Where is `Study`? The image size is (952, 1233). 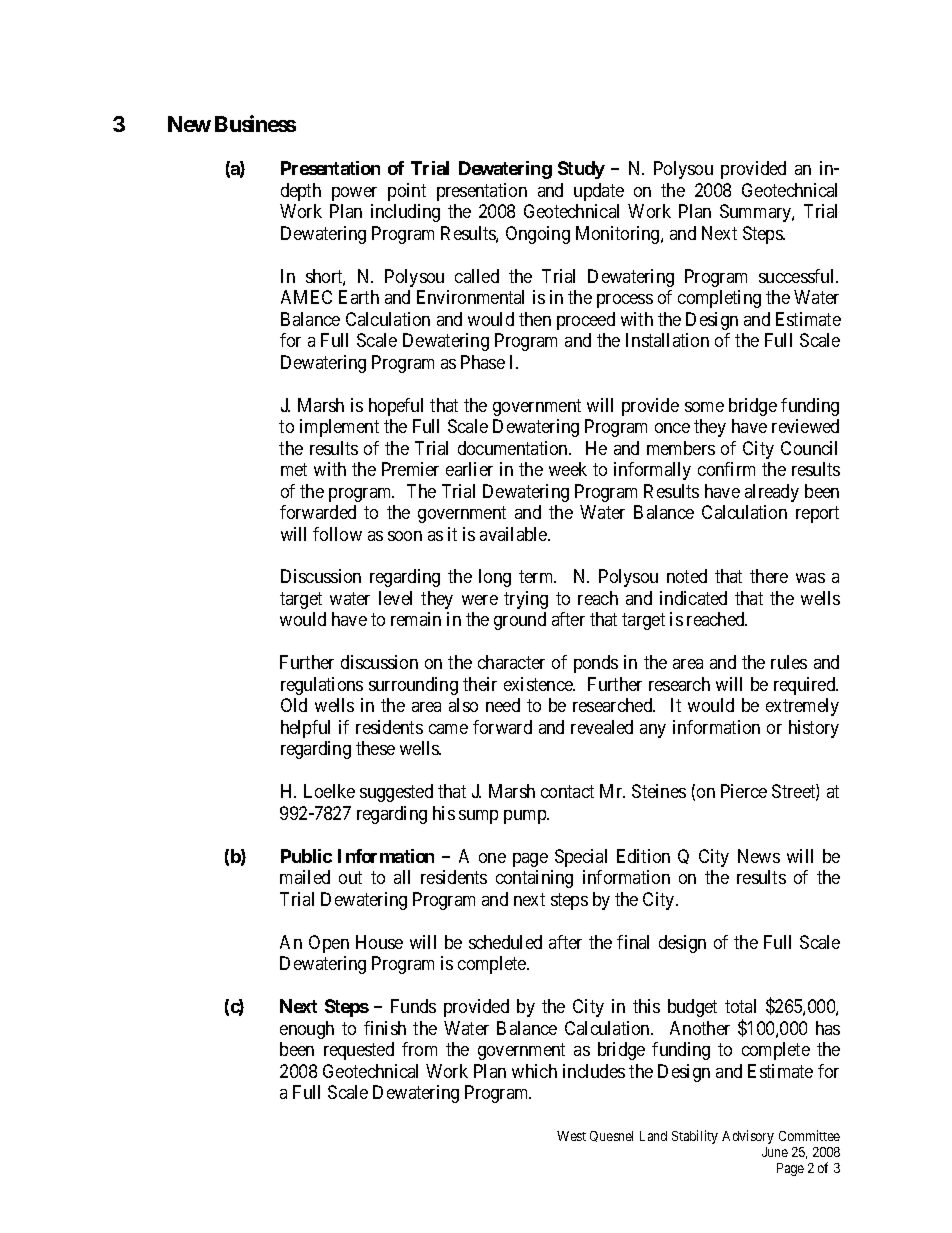
Study is located at coordinates (581, 170).
